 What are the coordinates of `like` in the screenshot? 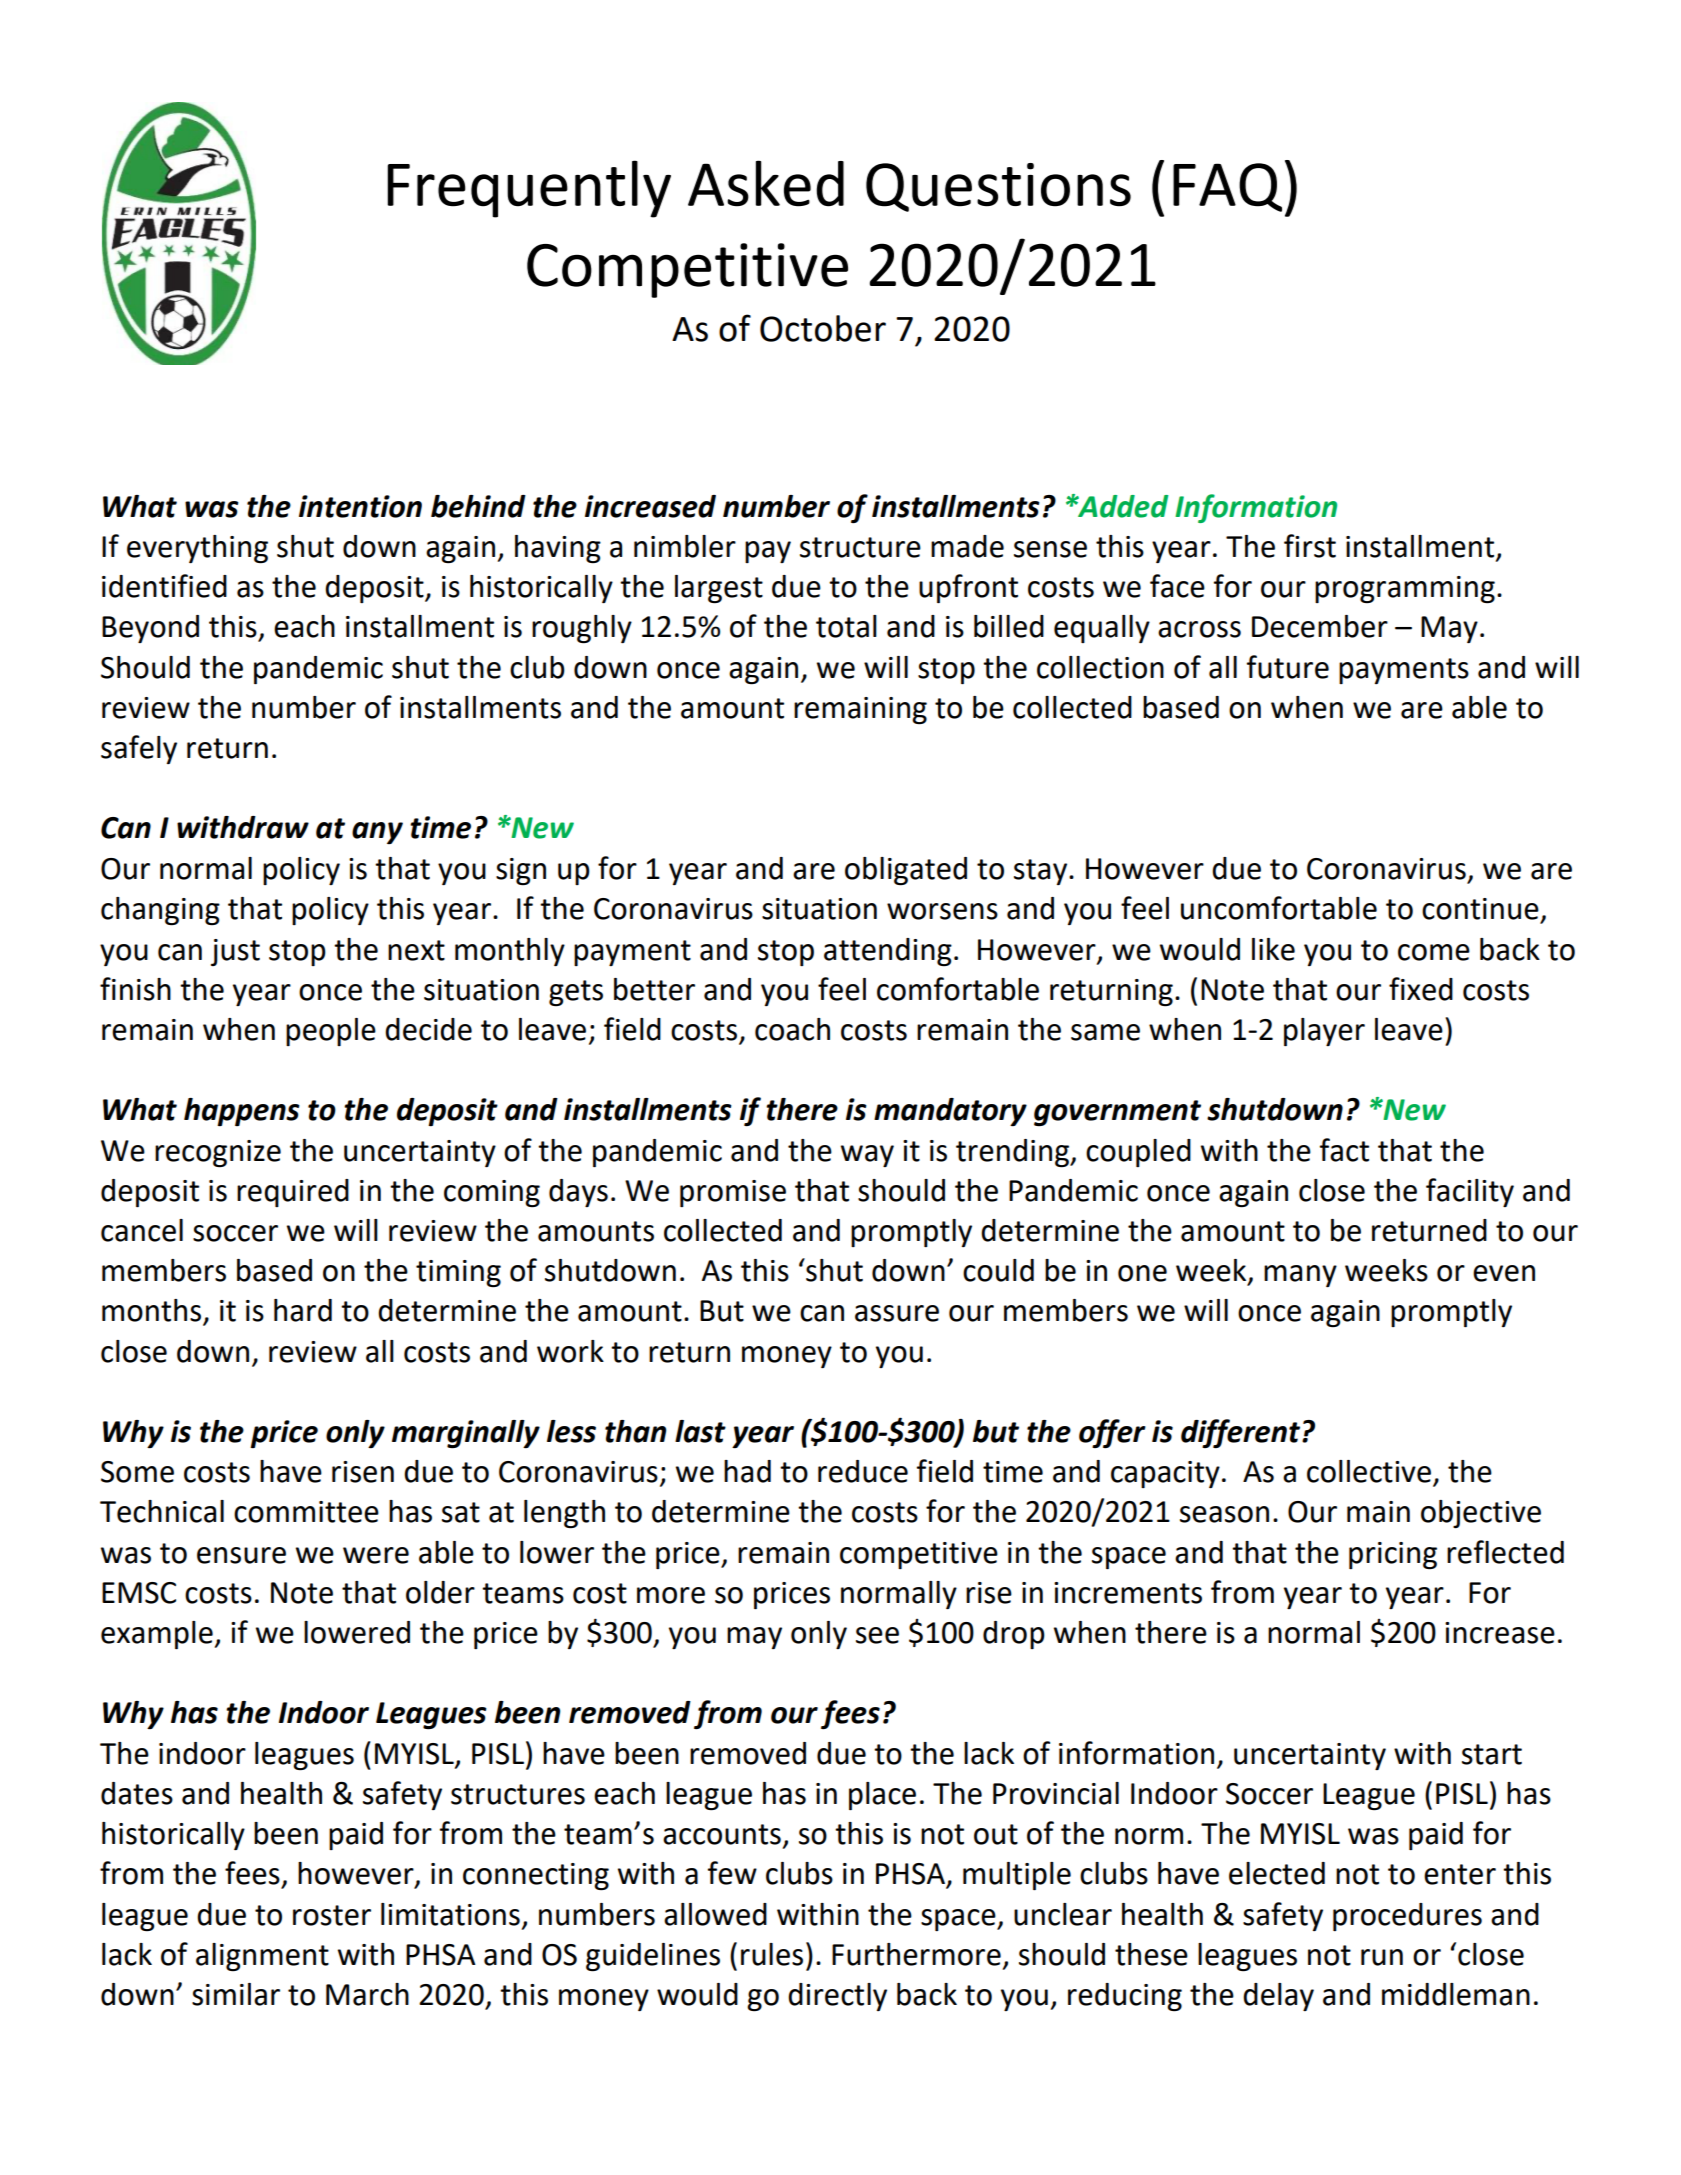 It's located at (1273, 949).
